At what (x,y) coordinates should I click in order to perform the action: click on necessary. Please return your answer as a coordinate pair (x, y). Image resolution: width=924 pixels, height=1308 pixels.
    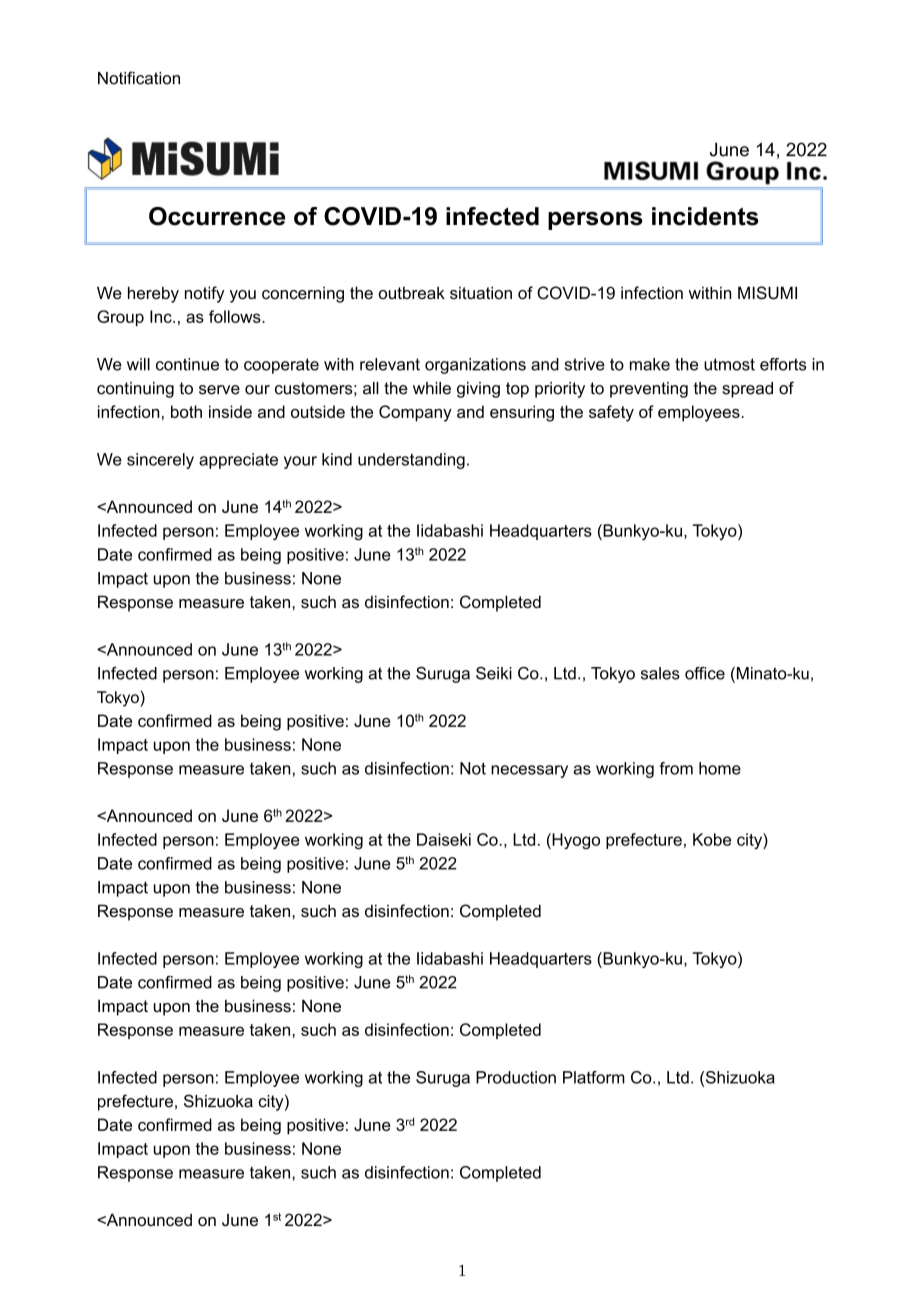
    Looking at the image, I should click on (529, 771).
